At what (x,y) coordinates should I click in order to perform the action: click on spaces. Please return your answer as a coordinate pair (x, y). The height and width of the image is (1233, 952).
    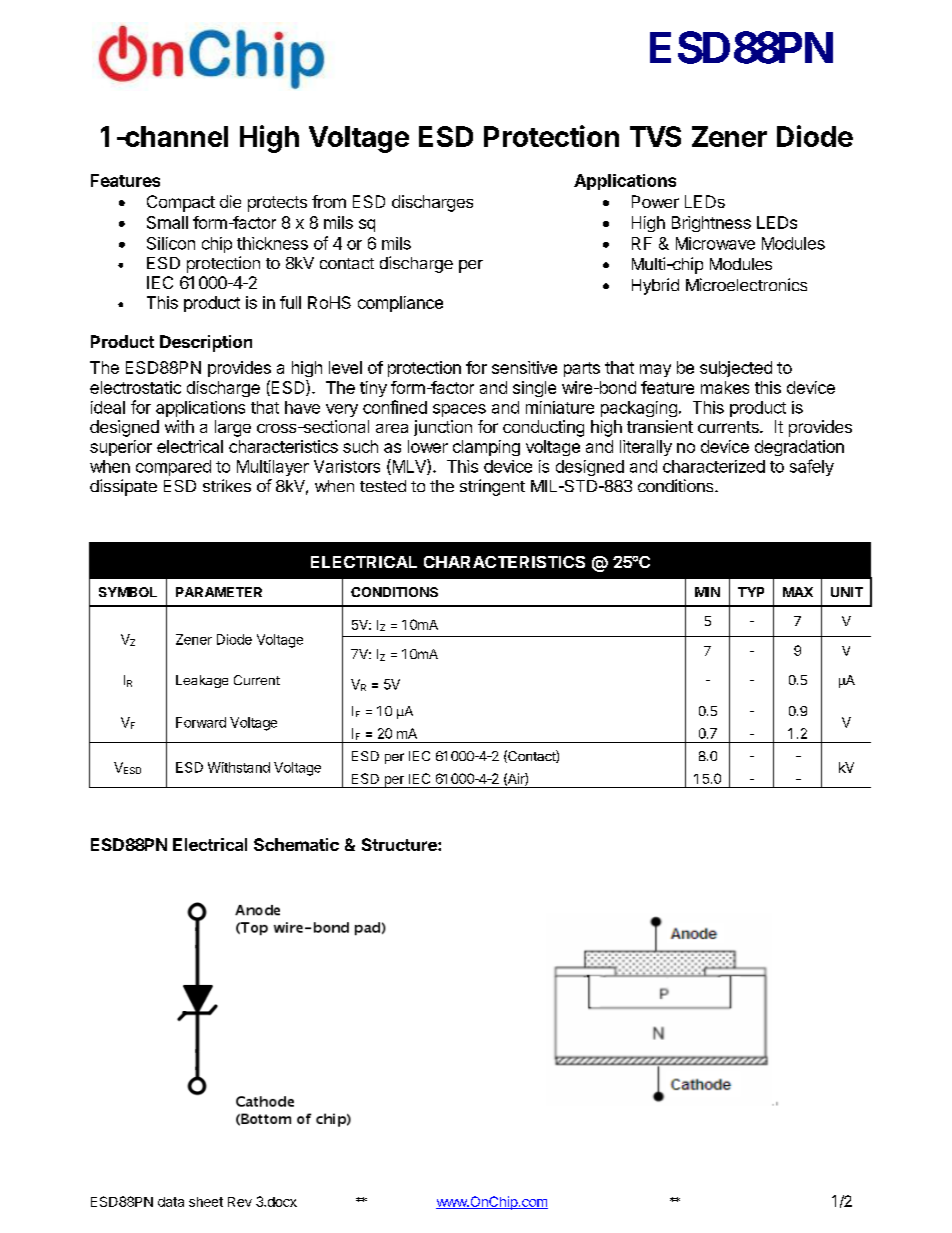
    Looking at the image, I should click on (459, 410).
